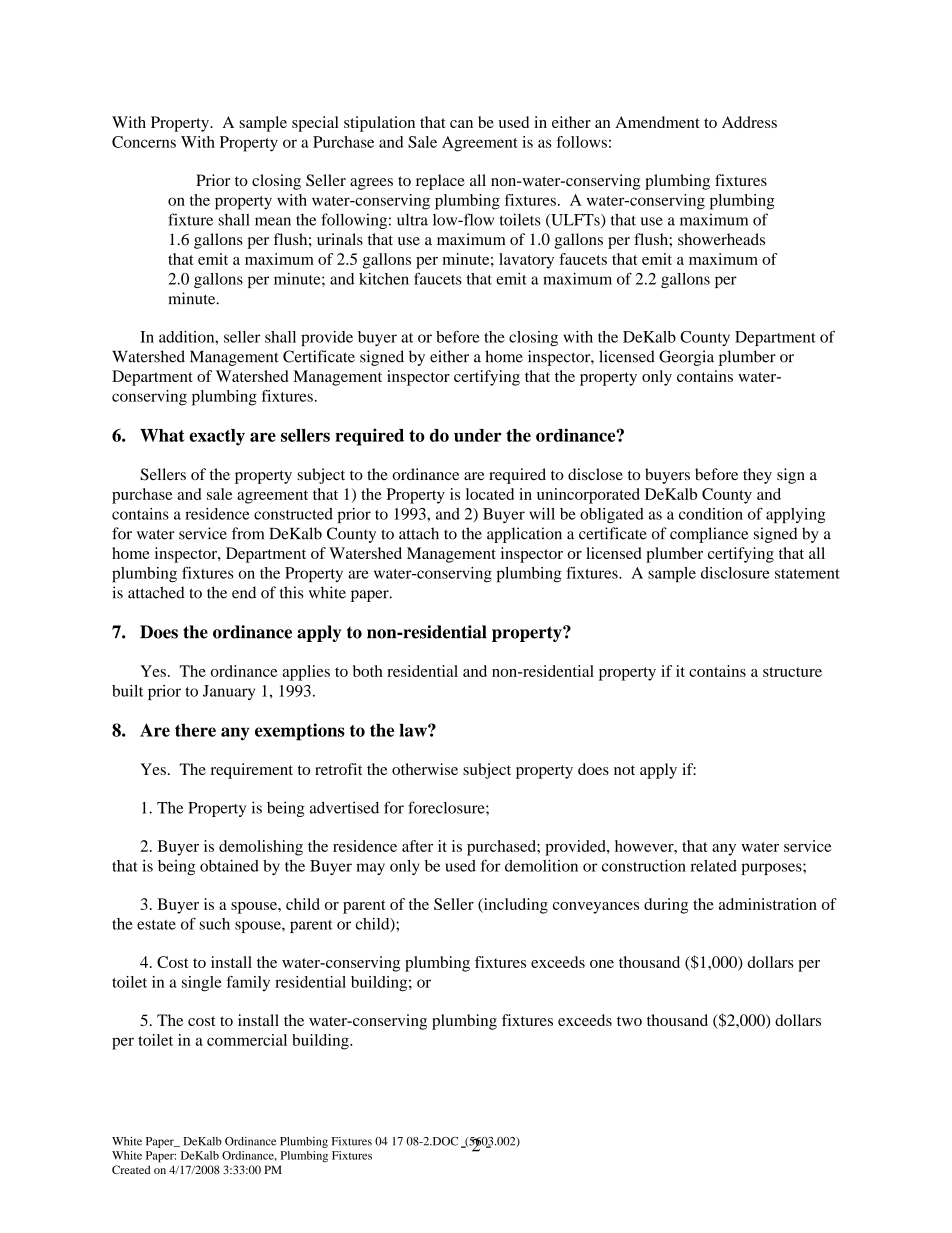 The width and height of the page is (952, 1233). I want to click on structure, so click(792, 672).
